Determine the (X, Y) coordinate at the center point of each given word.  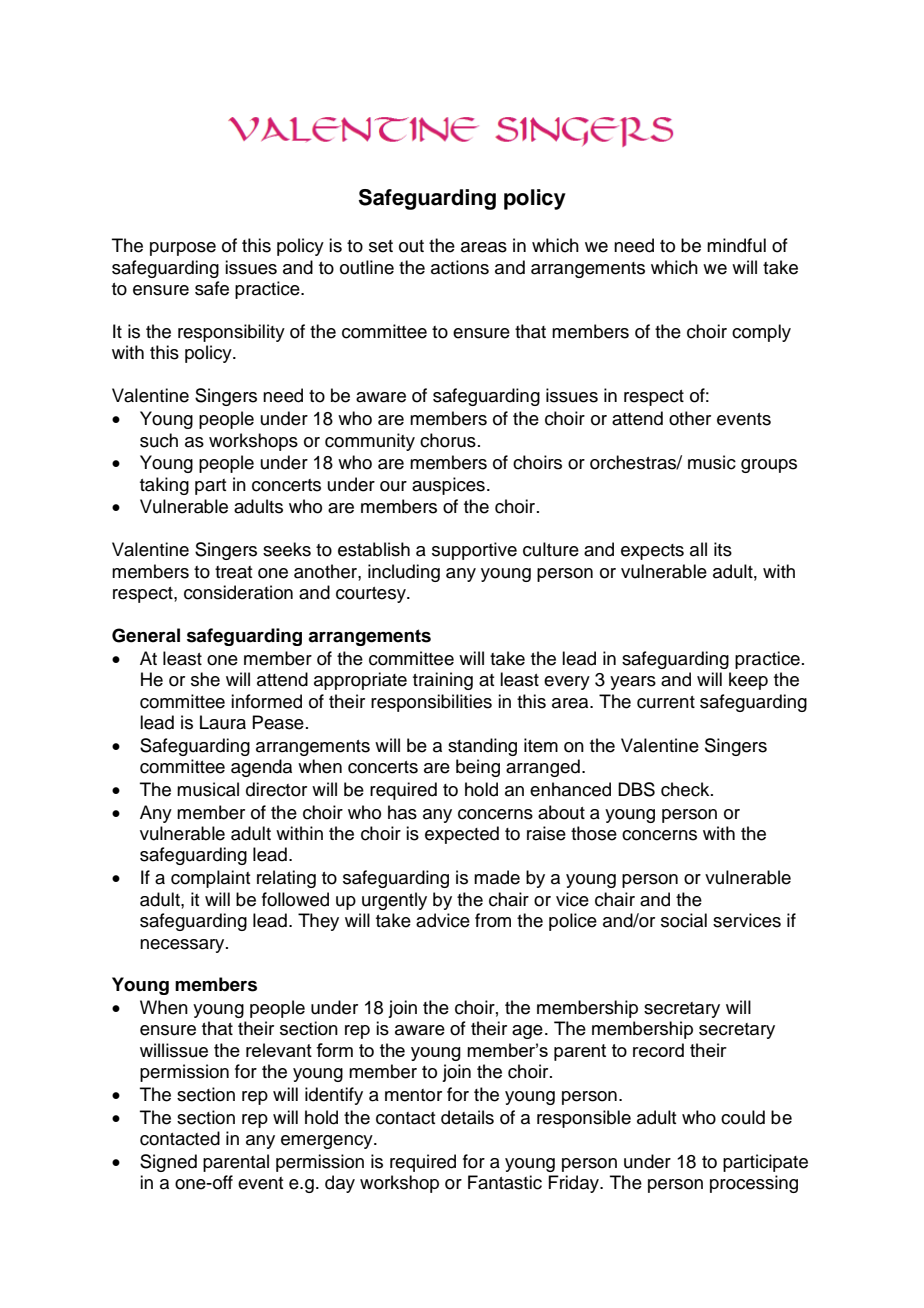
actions (460, 267)
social (684, 920)
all (698, 549)
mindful (736, 245)
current (666, 702)
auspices (448, 486)
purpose (183, 249)
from (493, 920)
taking (164, 486)
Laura (223, 722)
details (467, 1117)
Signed (168, 1163)
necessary (183, 946)
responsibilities (431, 703)
